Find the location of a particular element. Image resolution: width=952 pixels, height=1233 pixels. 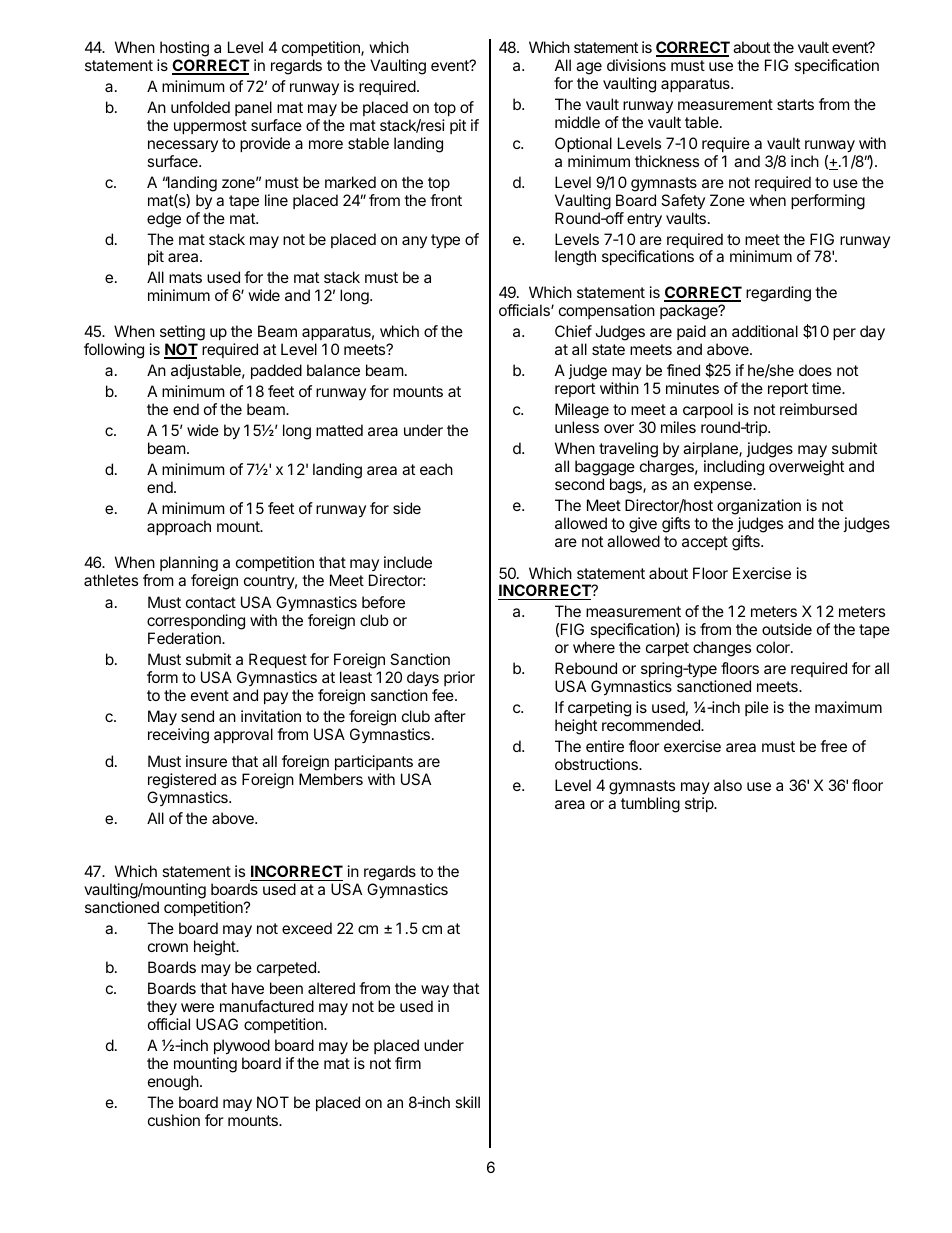

prior is located at coordinates (459, 678).
